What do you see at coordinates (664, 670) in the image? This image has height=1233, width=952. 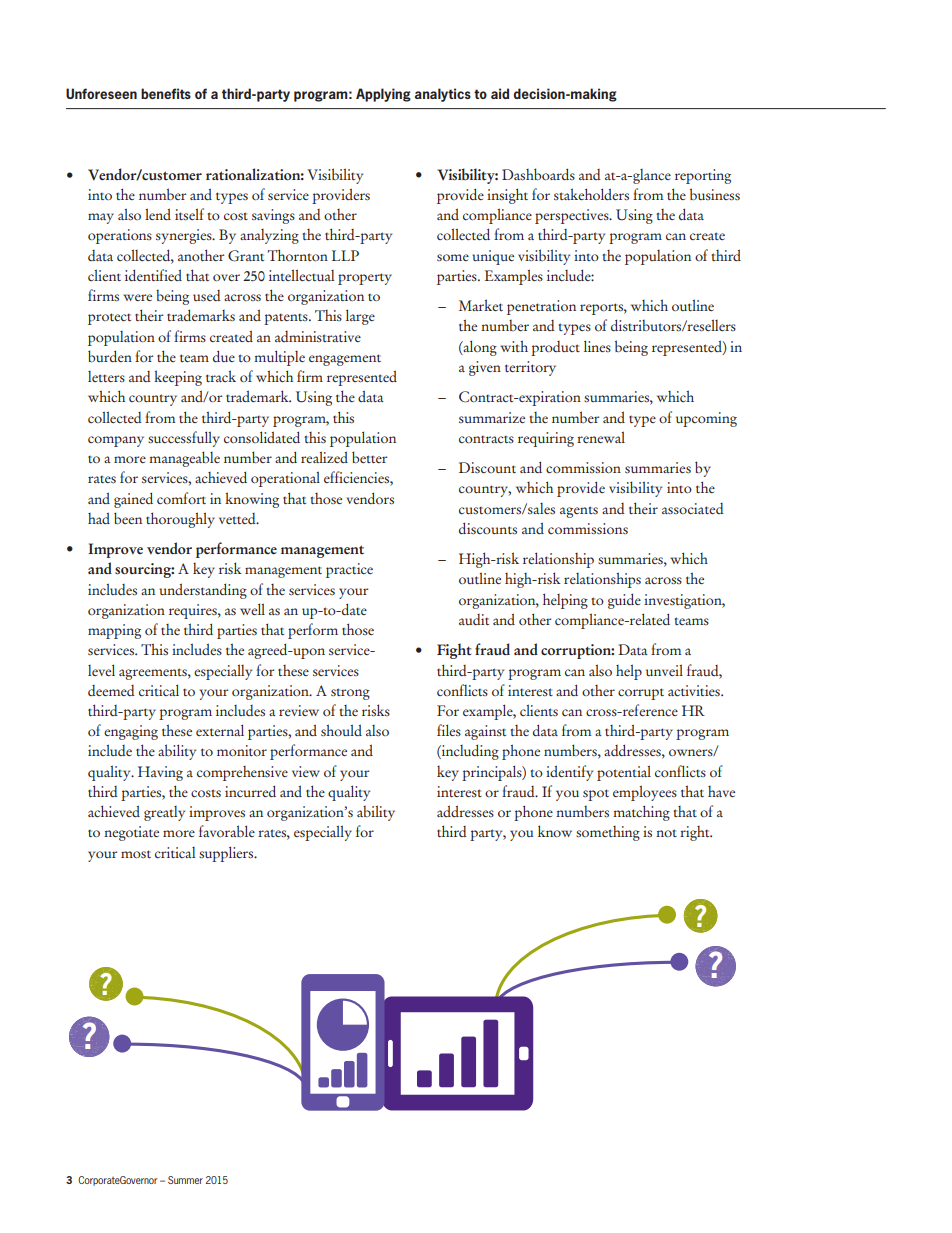 I see `unveil` at bounding box center [664, 670].
